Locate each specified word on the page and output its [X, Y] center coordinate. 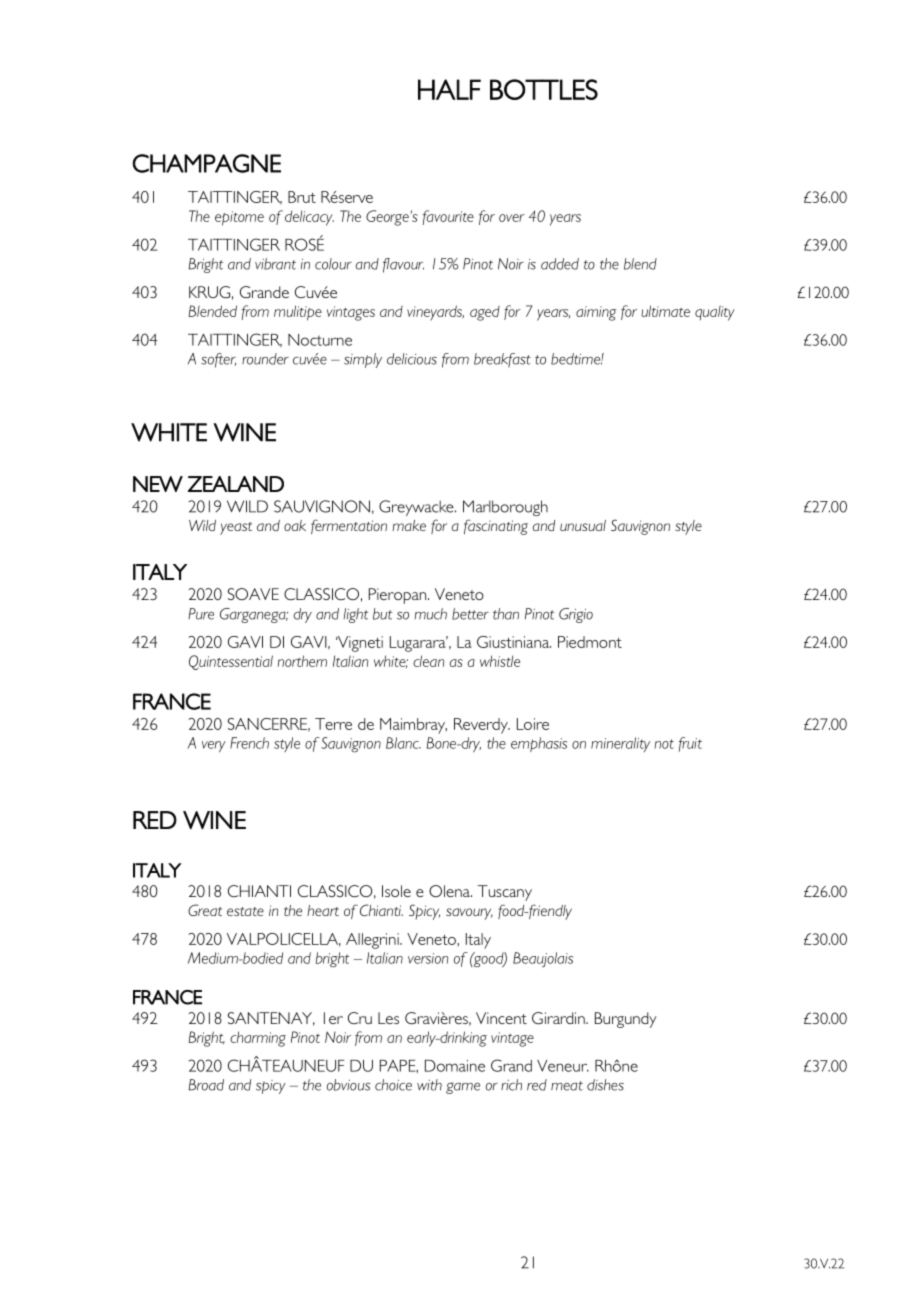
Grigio [576, 615]
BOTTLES [544, 89]
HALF [449, 89]
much [430, 614]
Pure [201, 614]
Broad [206, 1085]
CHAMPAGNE [206, 163]
